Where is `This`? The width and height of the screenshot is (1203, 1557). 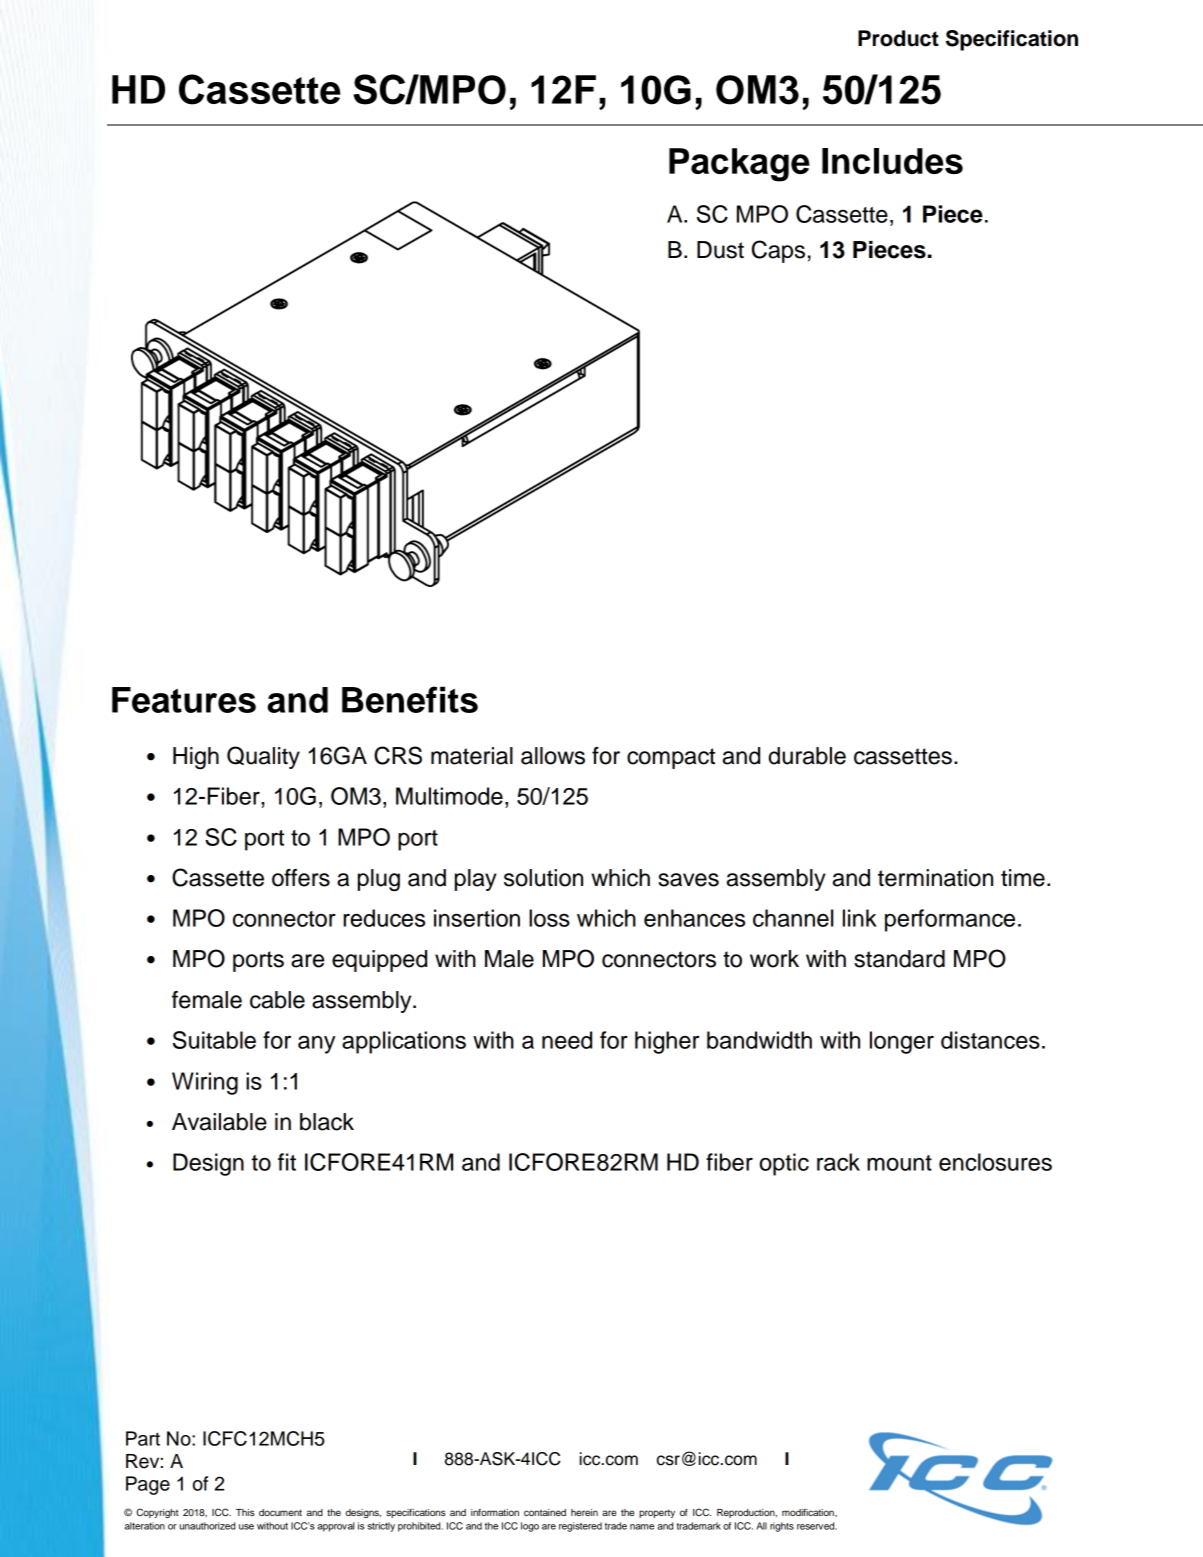 This is located at coordinates (245, 1512).
